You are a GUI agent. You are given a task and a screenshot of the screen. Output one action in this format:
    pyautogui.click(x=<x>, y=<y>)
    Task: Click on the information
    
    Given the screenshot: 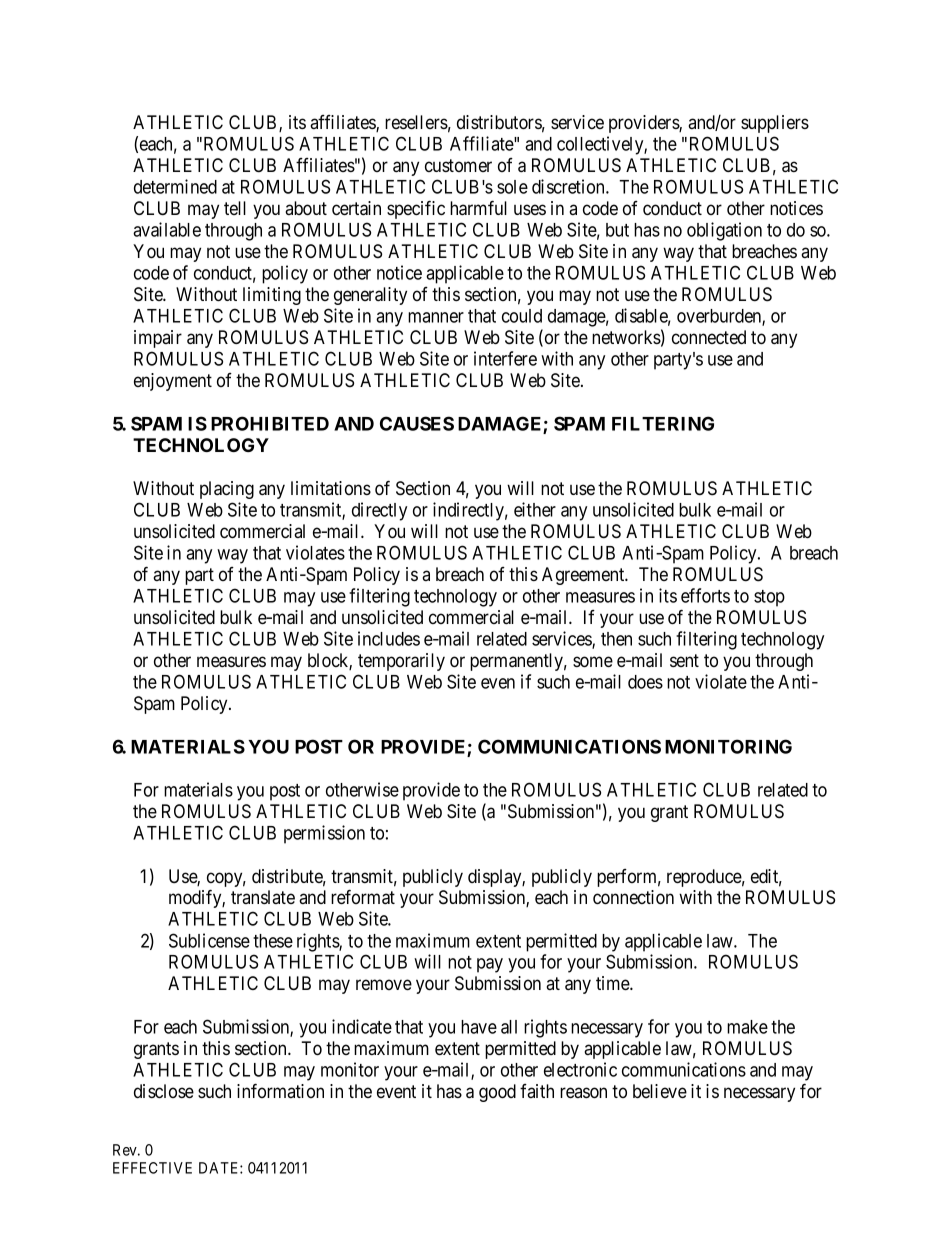 What is the action you would take?
    pyautogui.click(x=280, y=1090)
